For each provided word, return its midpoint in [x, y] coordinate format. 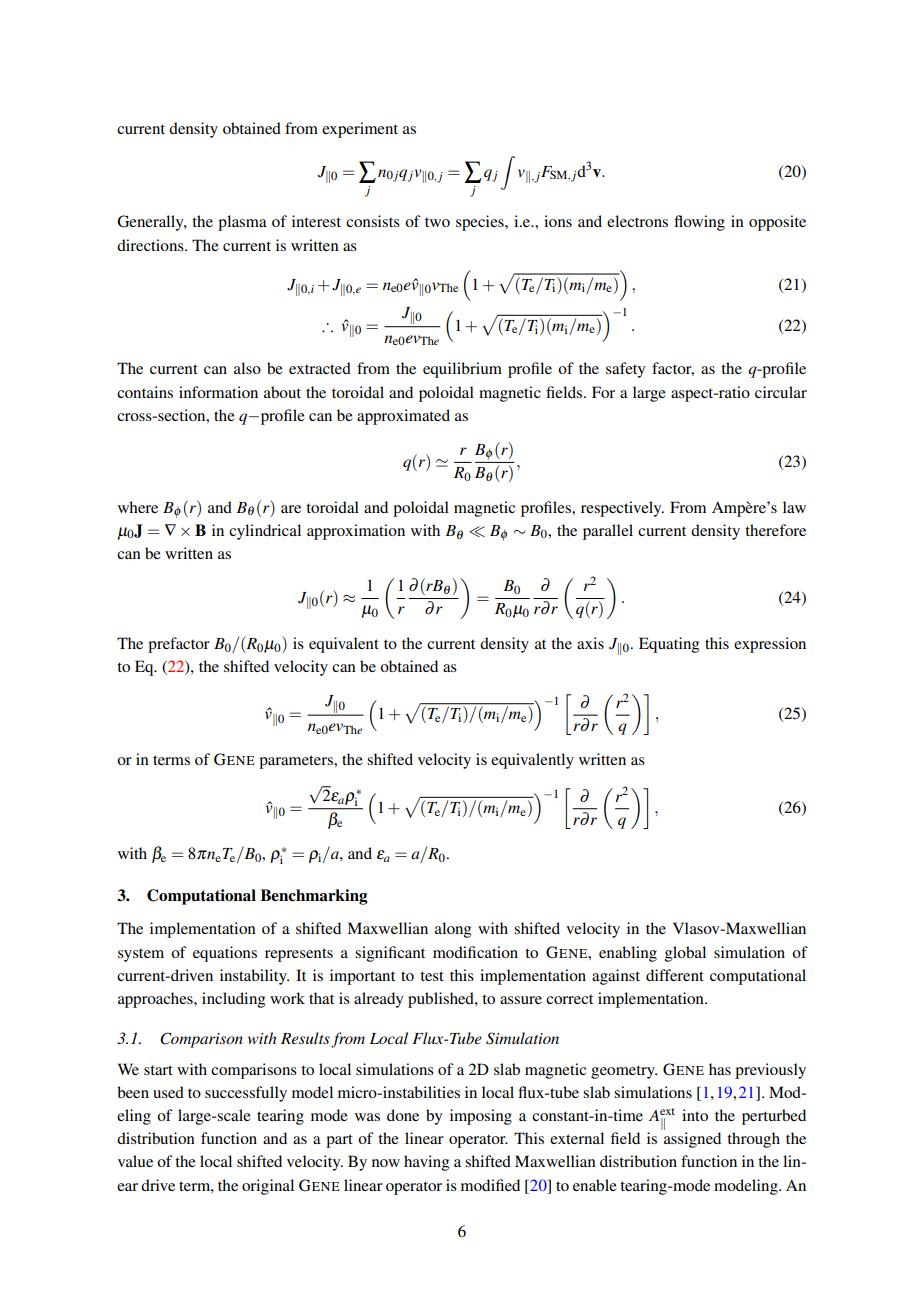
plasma [242, 223]
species [481, 223]
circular [781, 392]
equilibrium [462, 370]
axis [590, 643]
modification [475, 952]
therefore [775, 530]
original [268, 1187]
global [685, 954]
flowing [699, 223]
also [247, 368]
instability [254, 977]
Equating [669, 645]
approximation [356, 532]
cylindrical [265, 532]
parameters [297, 762]
